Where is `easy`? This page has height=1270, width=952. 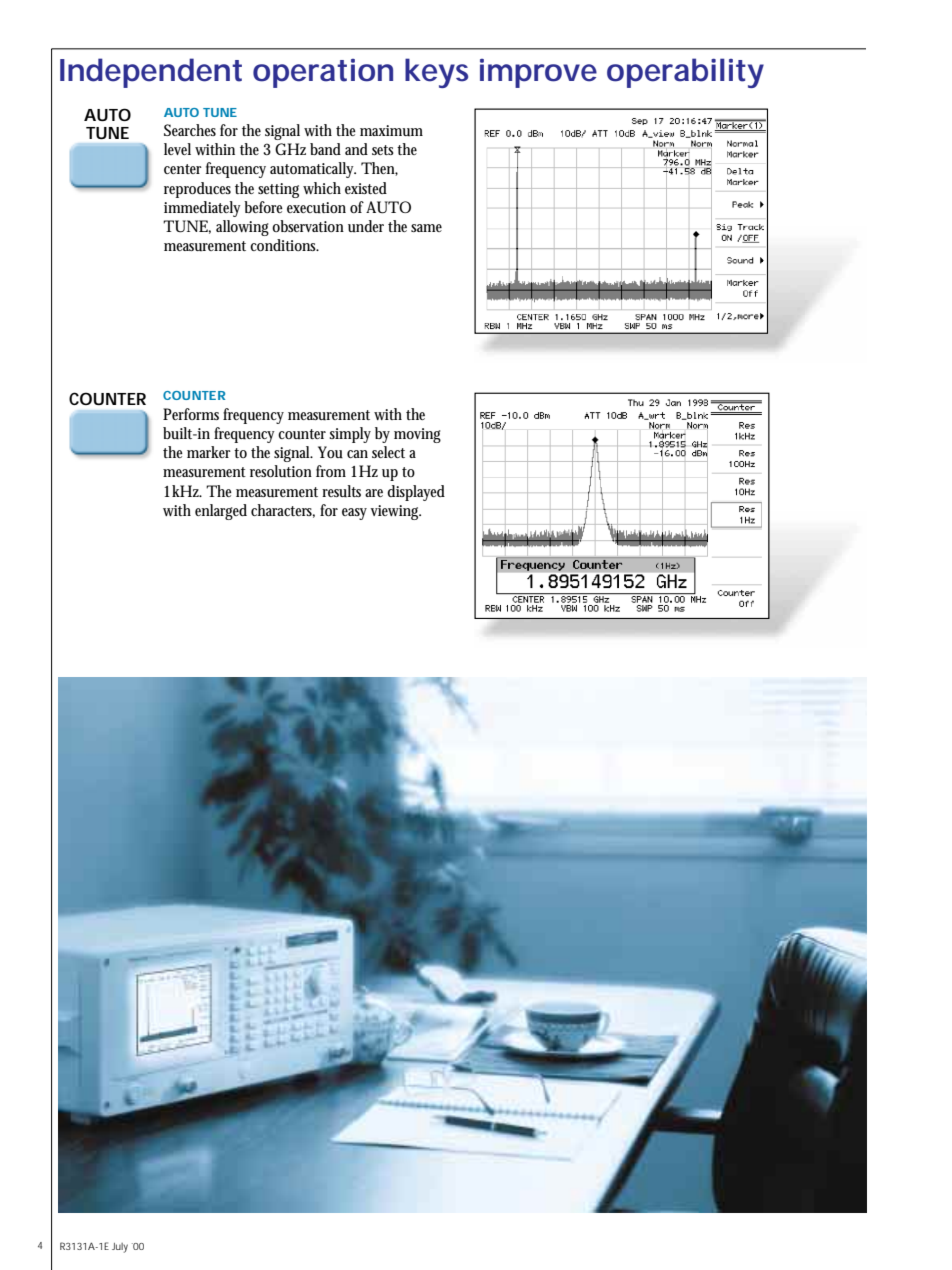
easy is located at coordinates (356, 514).
